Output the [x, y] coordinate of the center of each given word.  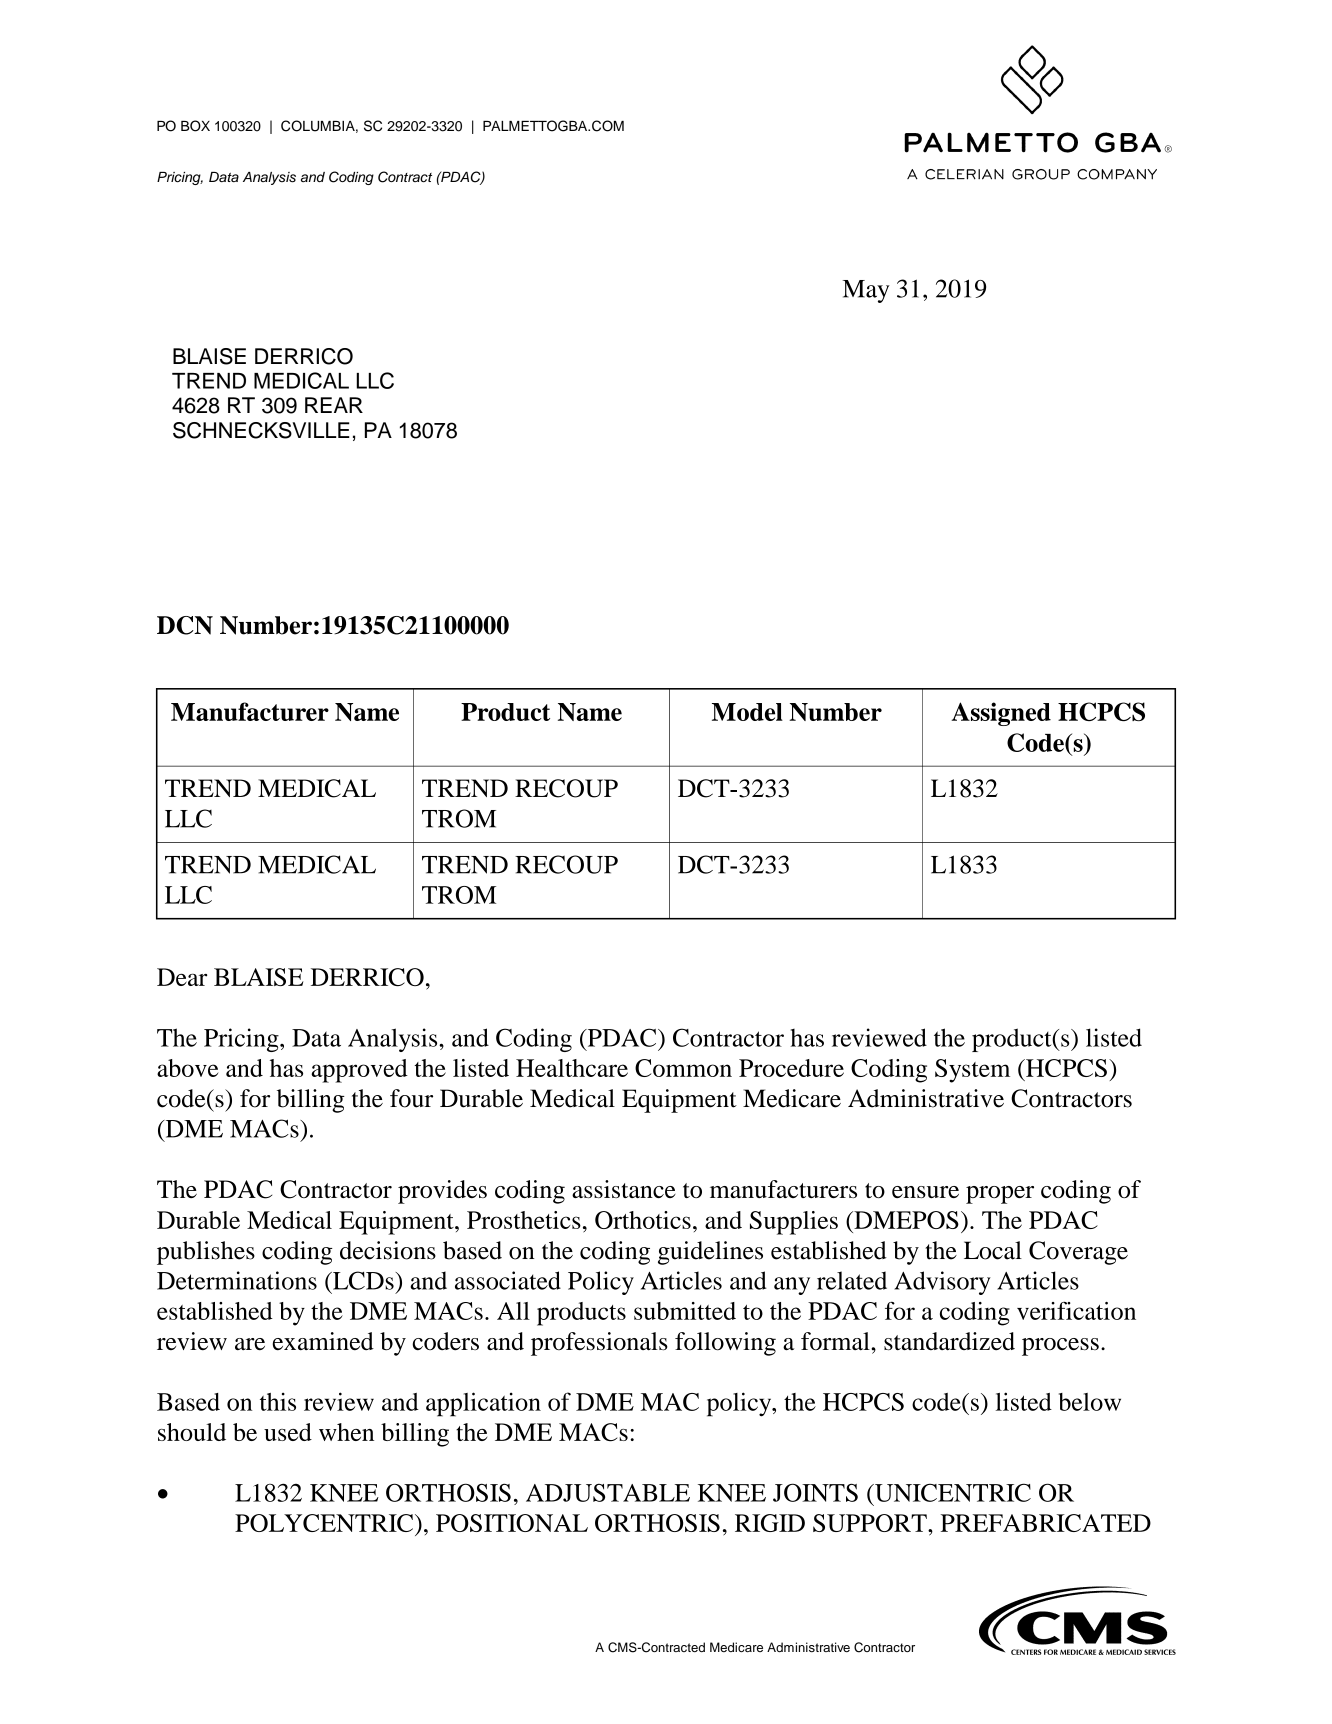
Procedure [791, 1068]
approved [359, 1071]
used [288, 1432]
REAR [334, 405]
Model [747, 712]
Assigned [1001, 714]
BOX [195, 126]
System [972, 1071]
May [866, 291]
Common [683, 1068]
